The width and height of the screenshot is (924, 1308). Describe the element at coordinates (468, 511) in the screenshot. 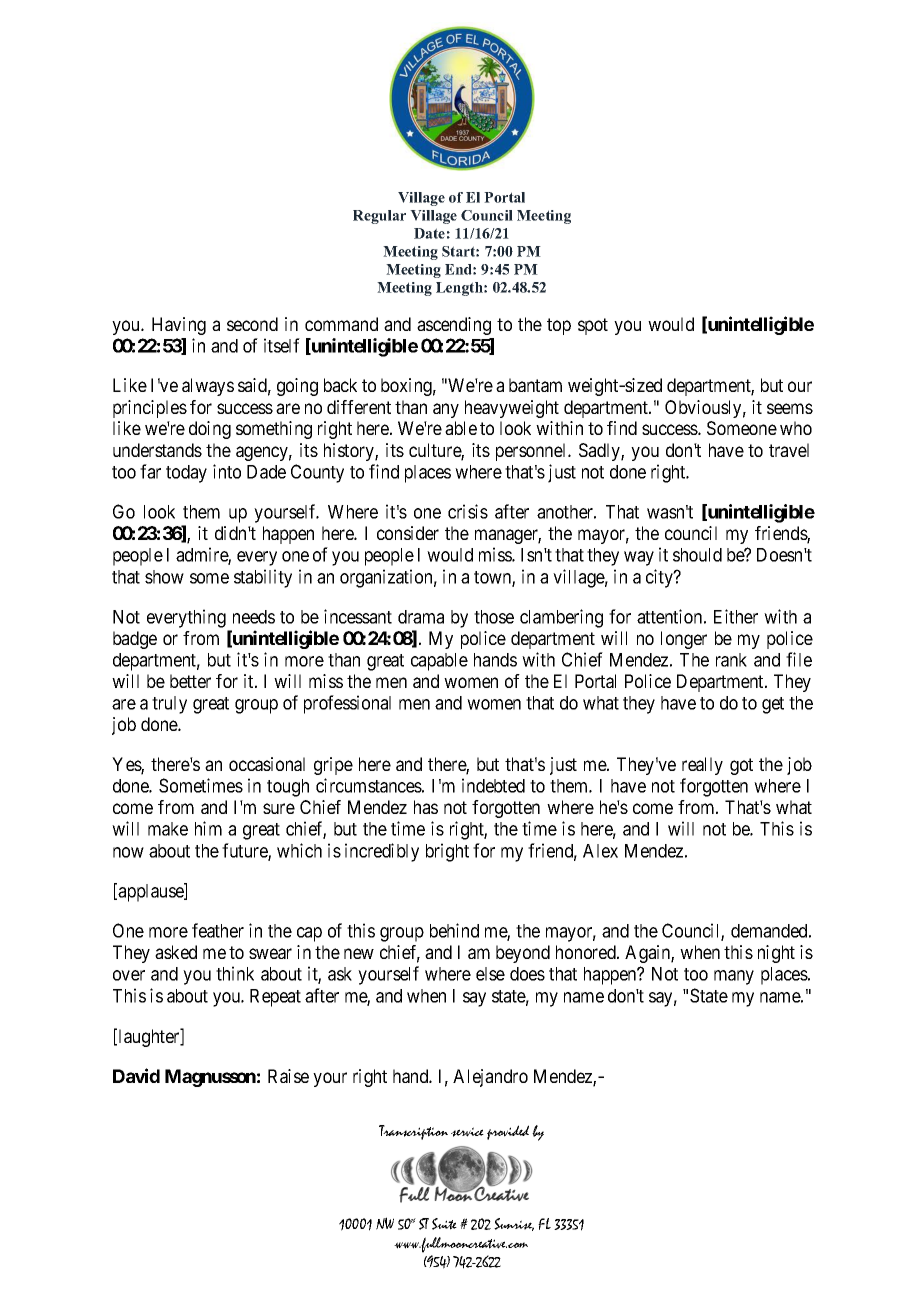

I see `crisis` at that location.
